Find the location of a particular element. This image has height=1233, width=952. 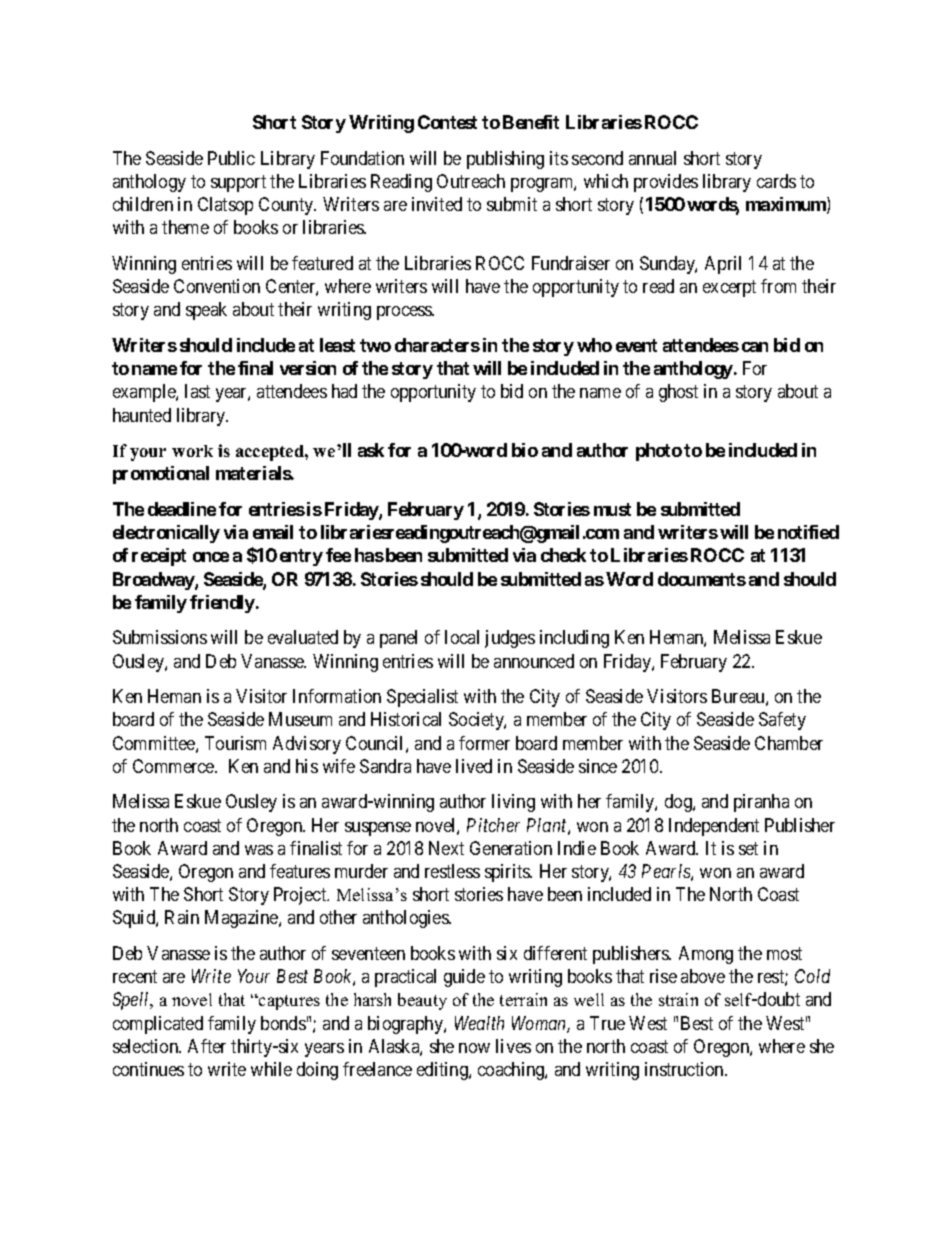

Public is located at coordinates (231, 158).
